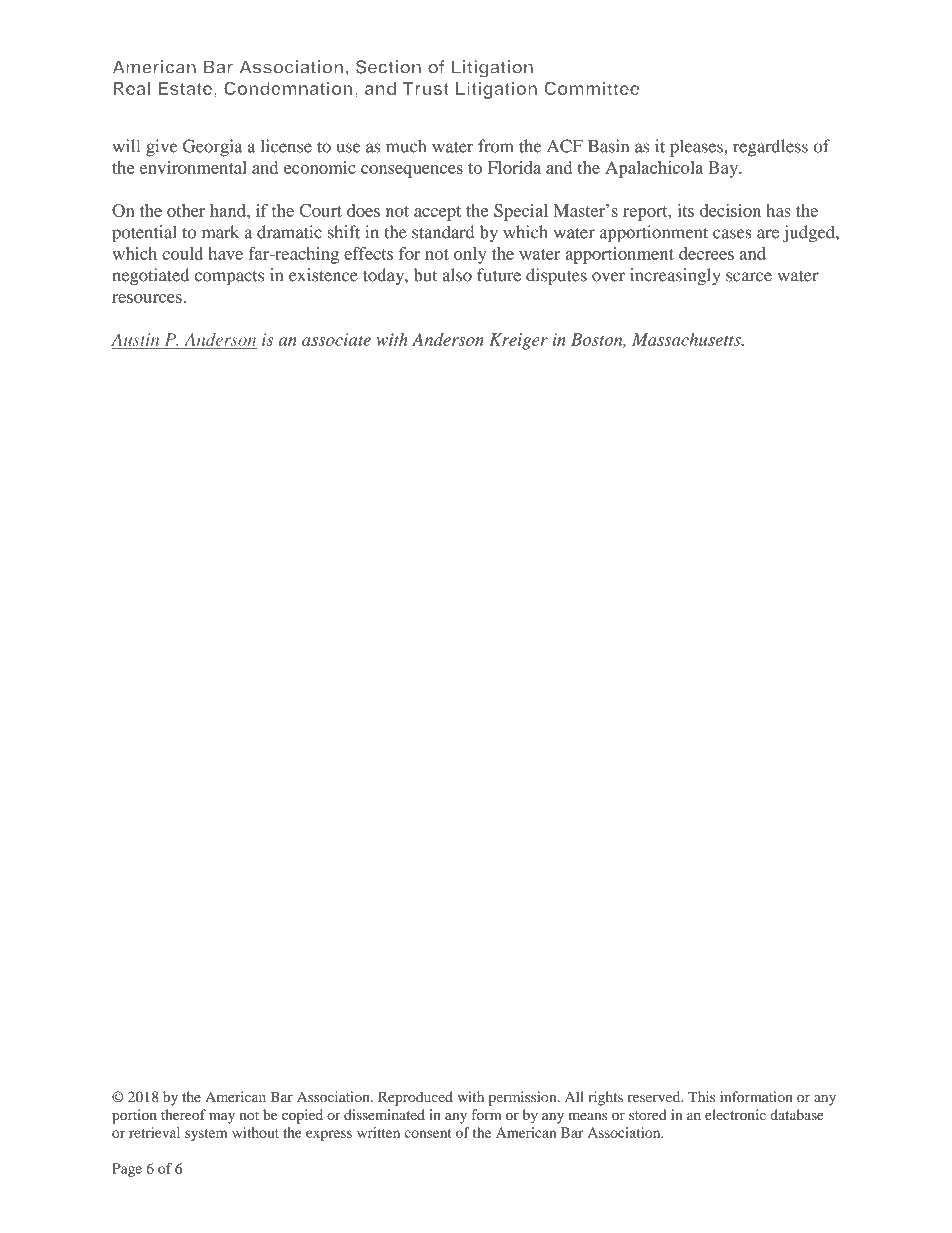 The image size is (952, 1233). What do you see at coordinates (336, 339) in the image?
I see `associate` at bounding box center [336, 339].
